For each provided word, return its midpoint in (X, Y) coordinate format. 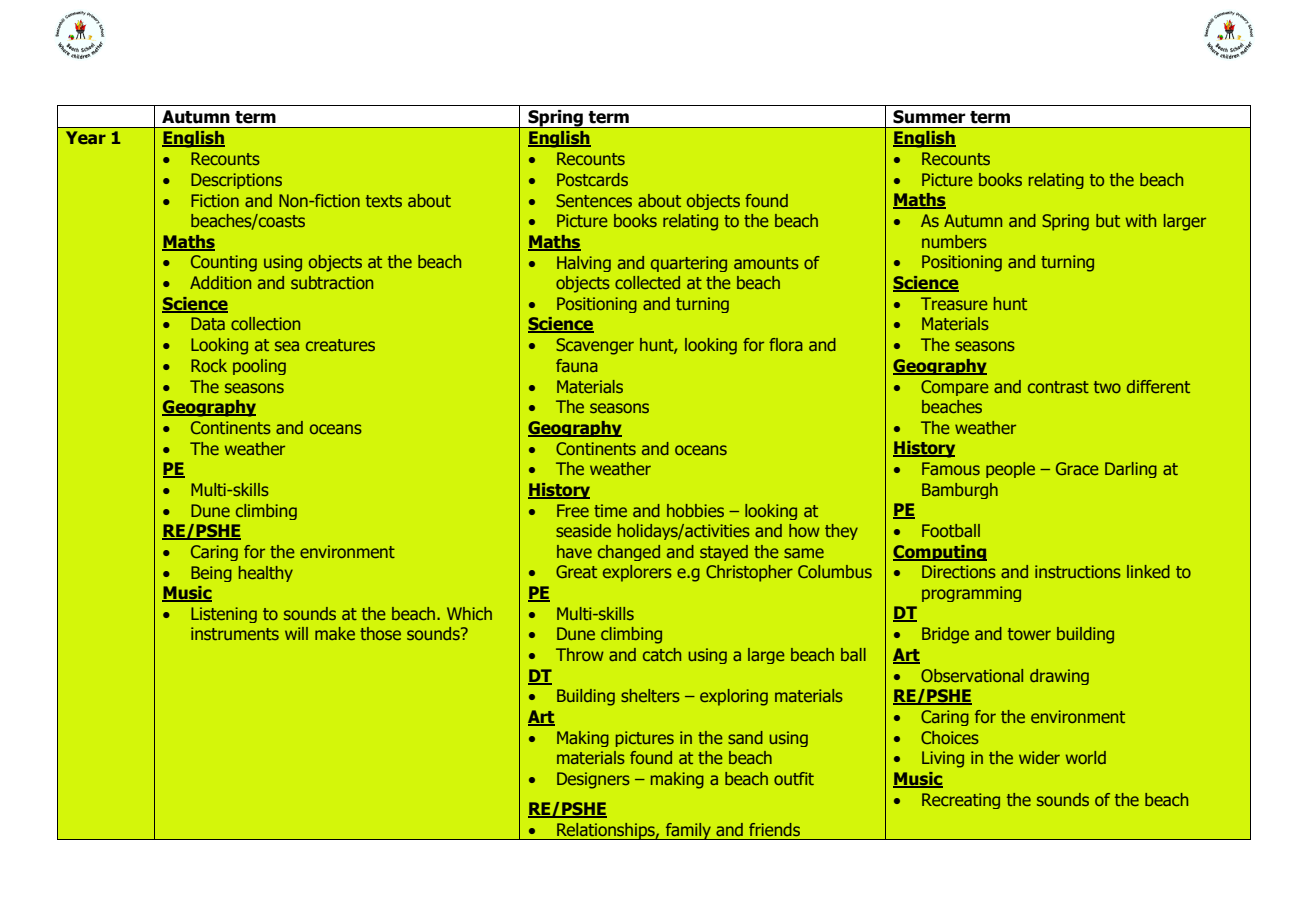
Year (86, 137)
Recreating (961, 801)
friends (774, 829)
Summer (929, 117)
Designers (593, 780)
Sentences (594, 200)
